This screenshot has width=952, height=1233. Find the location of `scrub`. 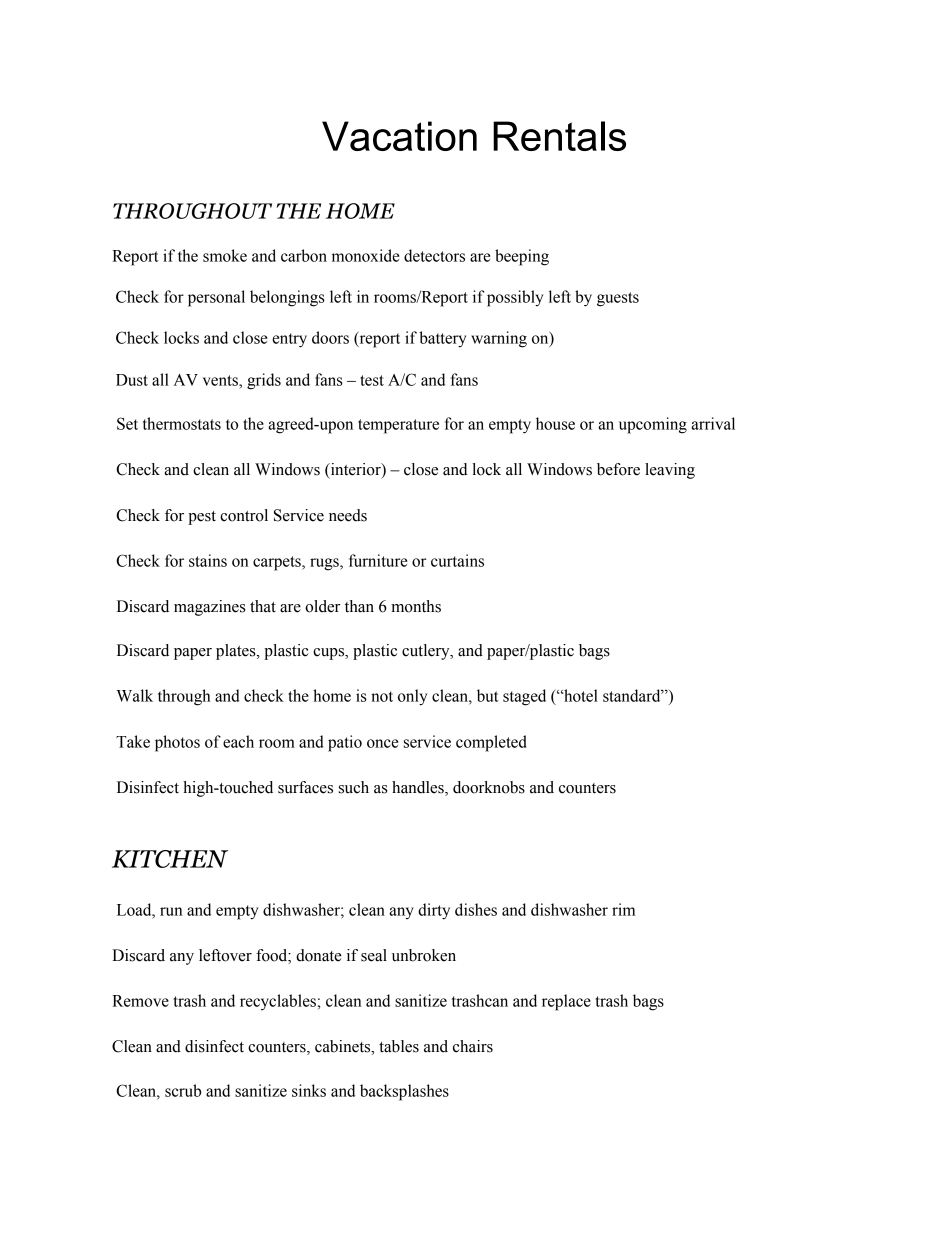

scrub is located at coordinates (183, 1090).
